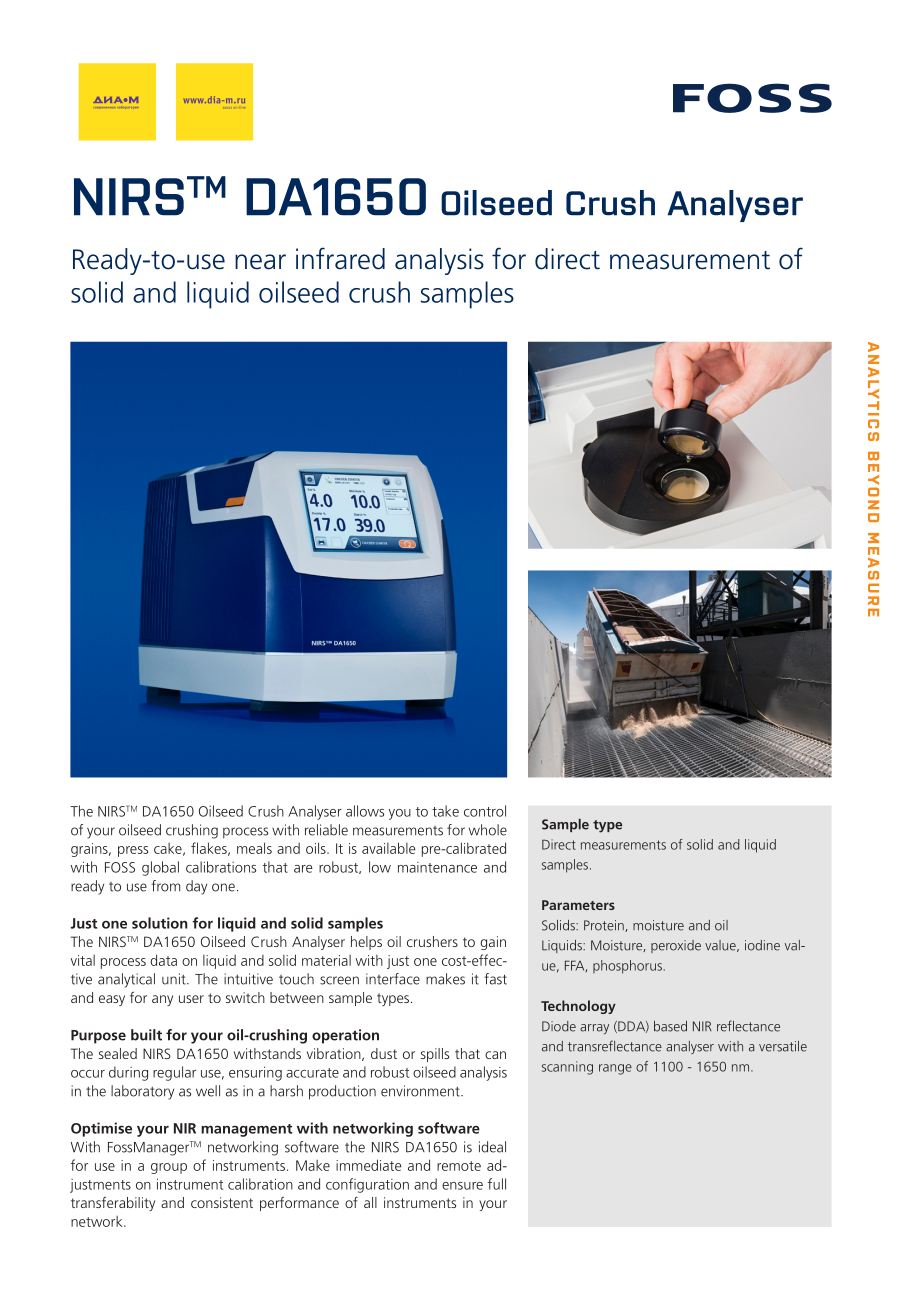  What do you see at coordinates (445, 811) in the screenshot?
I see `take` at bounding box center [445, 811].
